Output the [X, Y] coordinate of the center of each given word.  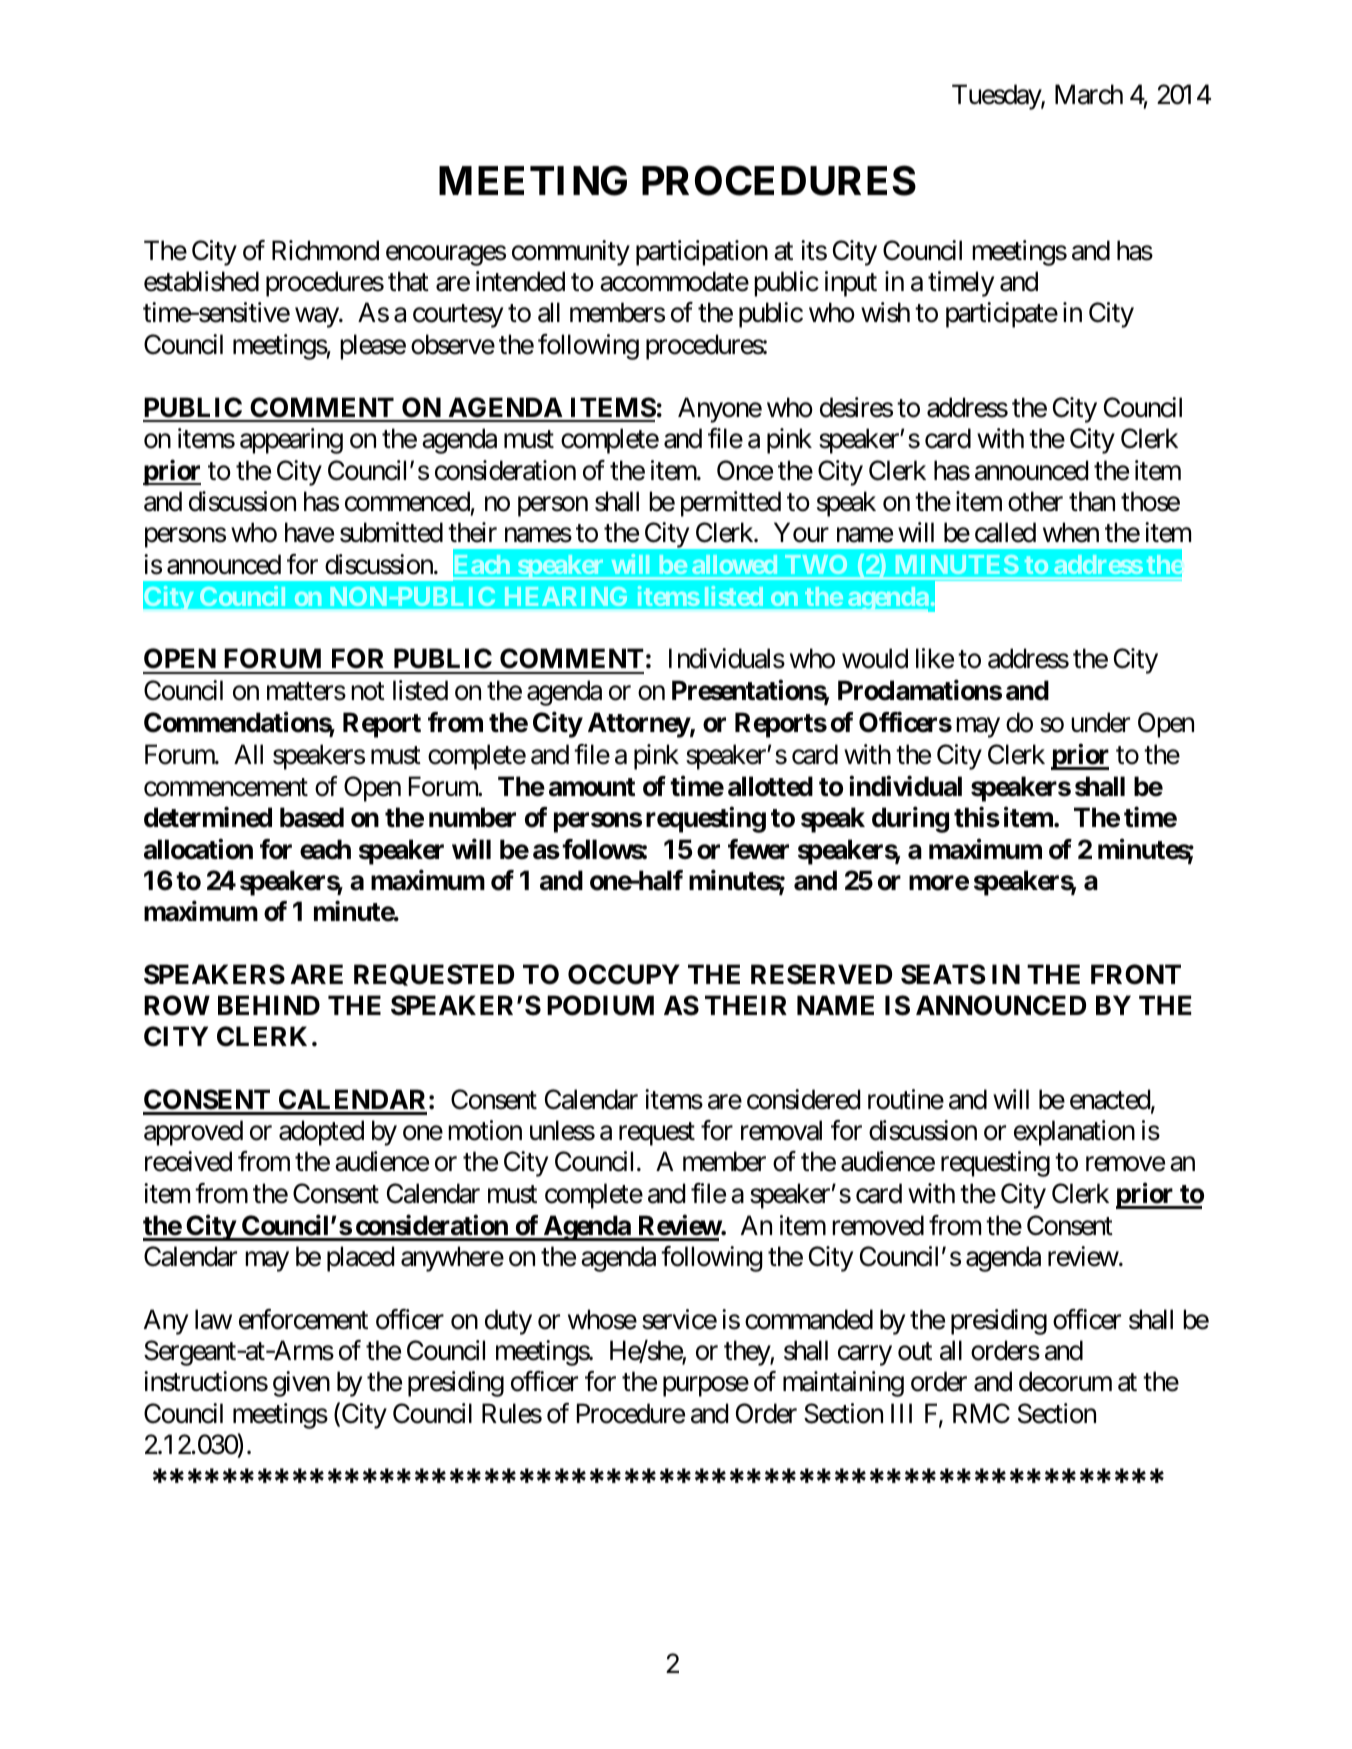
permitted [731, 504]
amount [592, 787]
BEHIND [269, 1005]
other [1035, 501]
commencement [226, 787]
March [1089, 94]
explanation [1074, 1133]
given [301, 1384]
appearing [291, 441]
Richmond [325, 250]
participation [702, 253]
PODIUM [600, 1005]
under [1100, 722]
